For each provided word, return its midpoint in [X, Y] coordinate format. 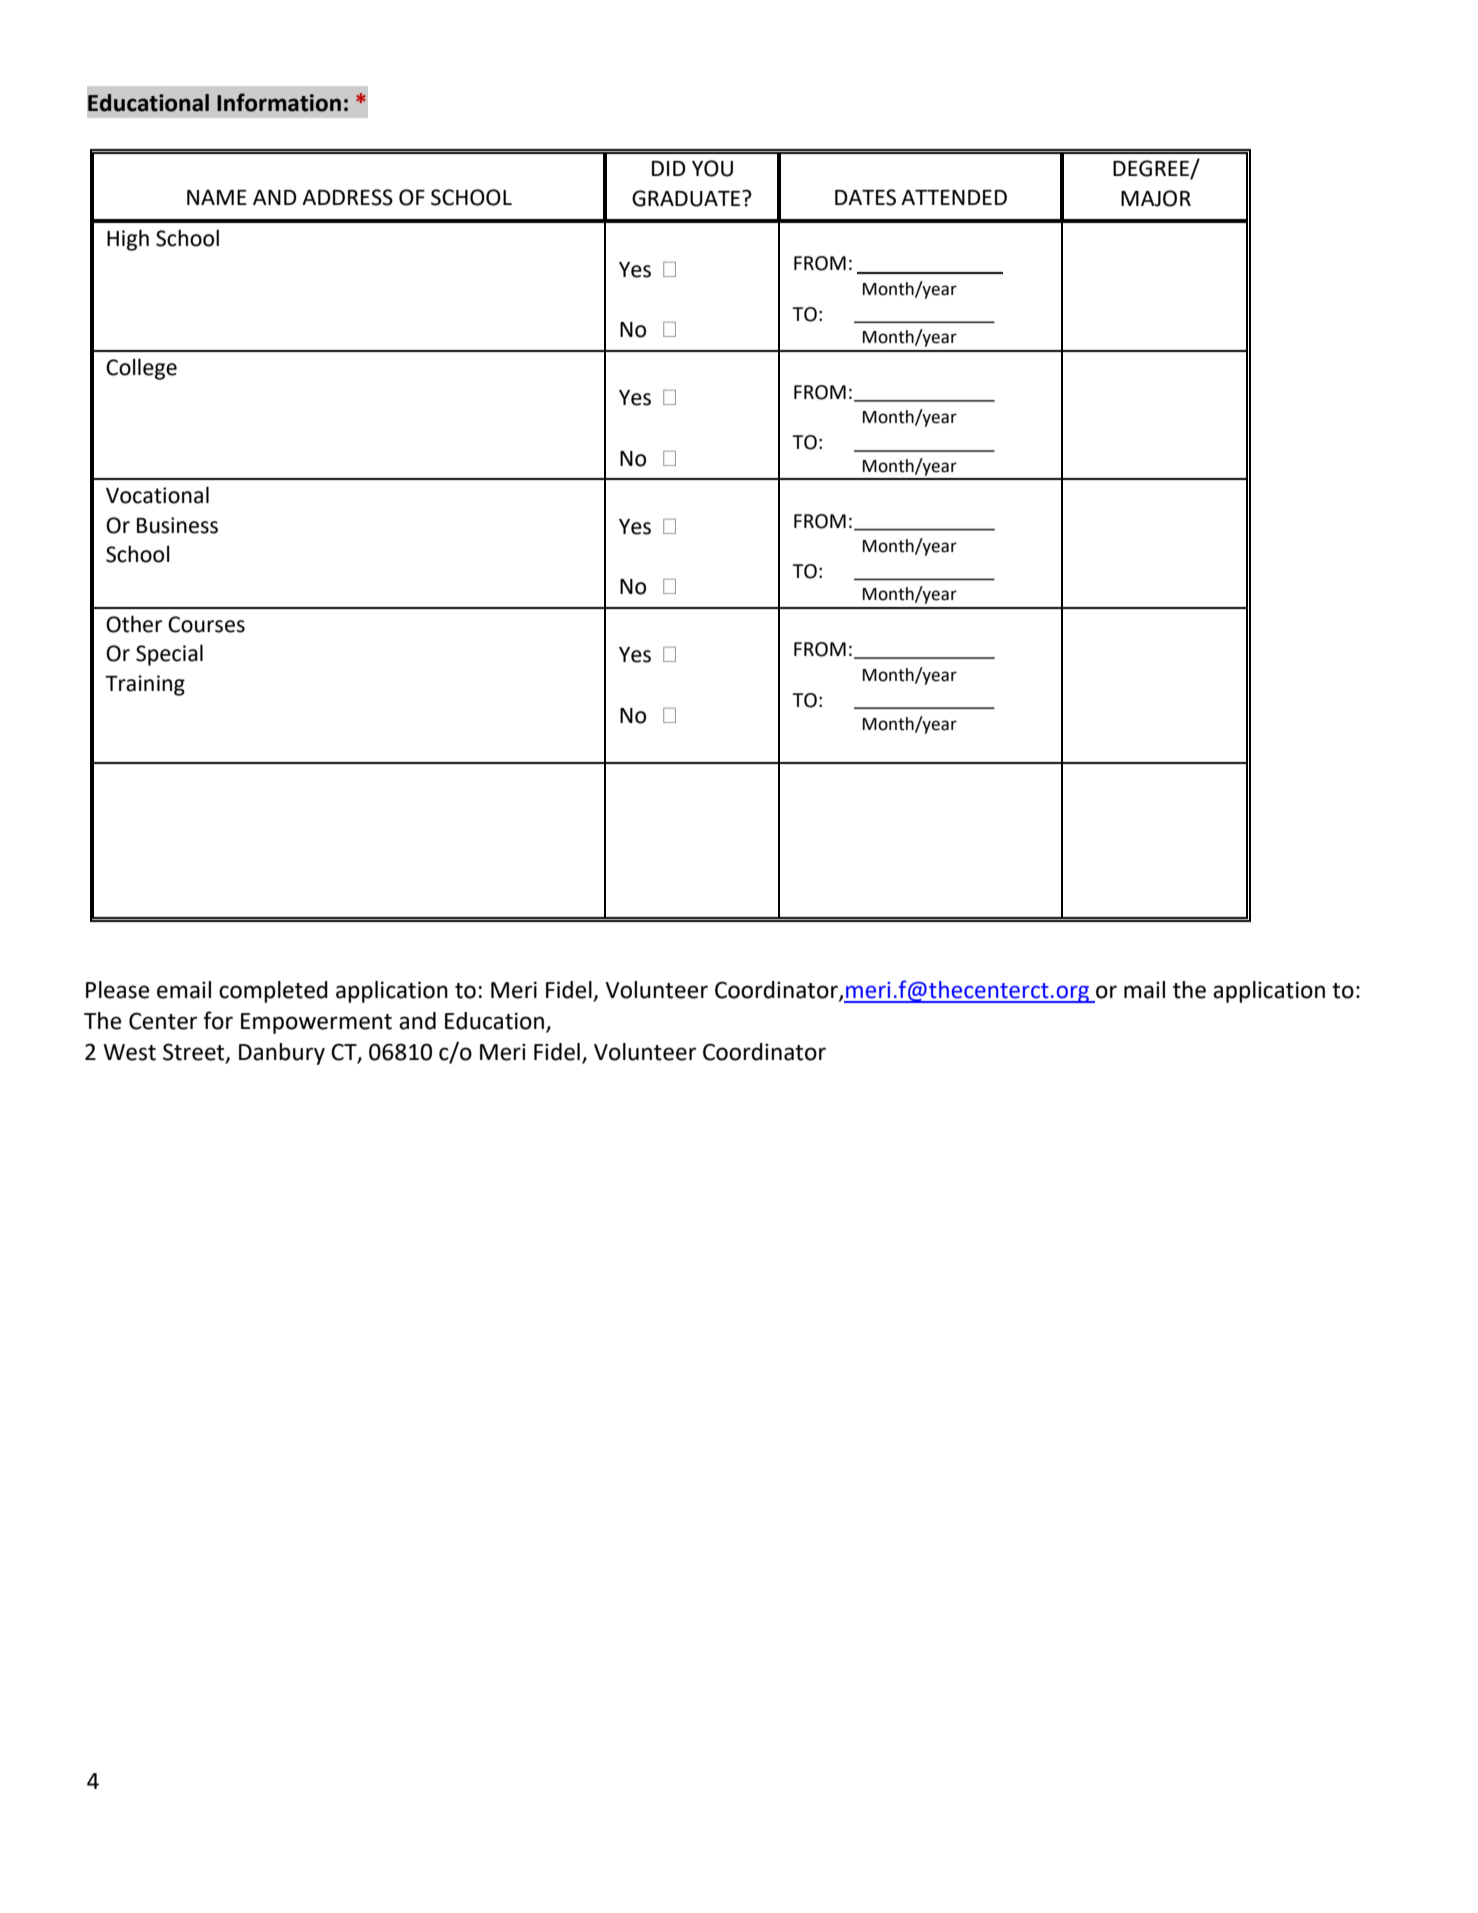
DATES [865, 197]
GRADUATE [687, 198]
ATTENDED [954, 197]
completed [273, 992]
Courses [206, 624]
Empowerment [316, 1023]
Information [279, 102]
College [141, 369]
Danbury [282, 1054]
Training [145, 685]
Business [177, 525]
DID [669, 168]
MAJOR [1156, 198]
